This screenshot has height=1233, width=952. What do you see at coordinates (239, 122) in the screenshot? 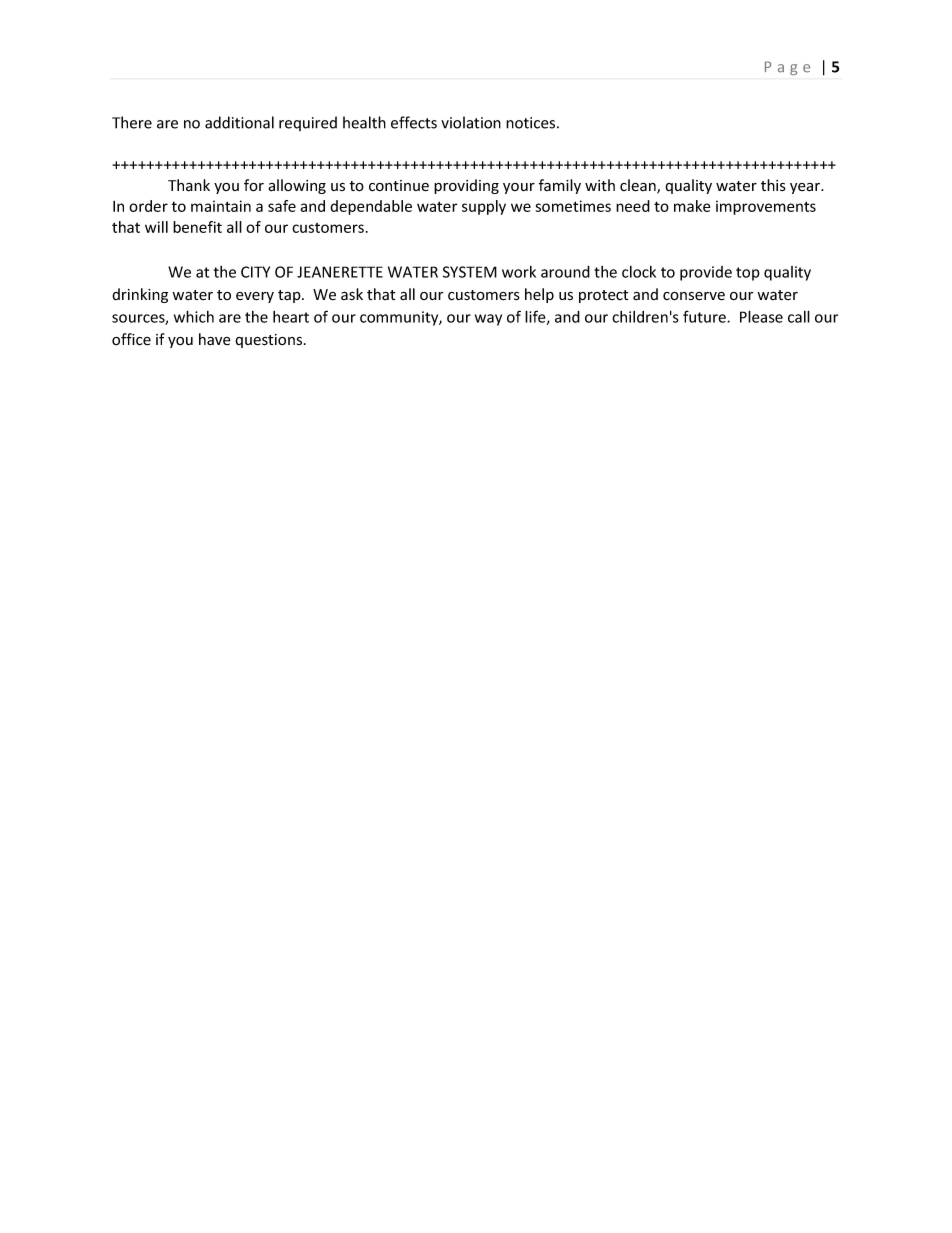
I see `additional` at bounding box center [239, 122].
